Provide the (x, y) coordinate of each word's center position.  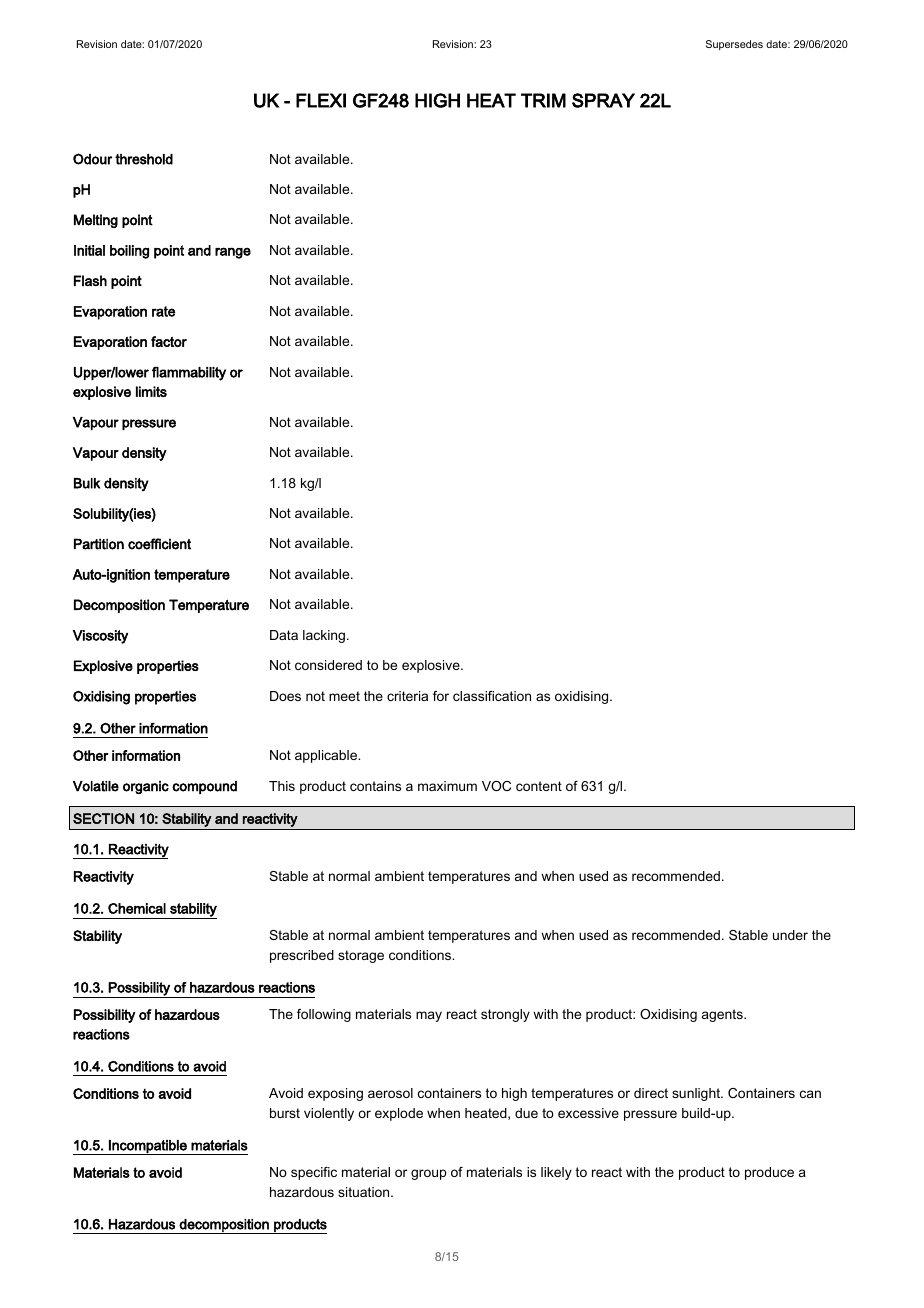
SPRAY (603, 100)
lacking (324, 636)
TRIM (543, 100)
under (790, 935)
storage (361, 956)
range (233, 253)
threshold (144, 159)
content (539, 786)
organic (146, 787)
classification (492, 696)
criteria (407, 696)
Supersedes (734, 45)
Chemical (137, 908)
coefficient (159, 544)
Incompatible (148, 1147)
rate (163, 311)
